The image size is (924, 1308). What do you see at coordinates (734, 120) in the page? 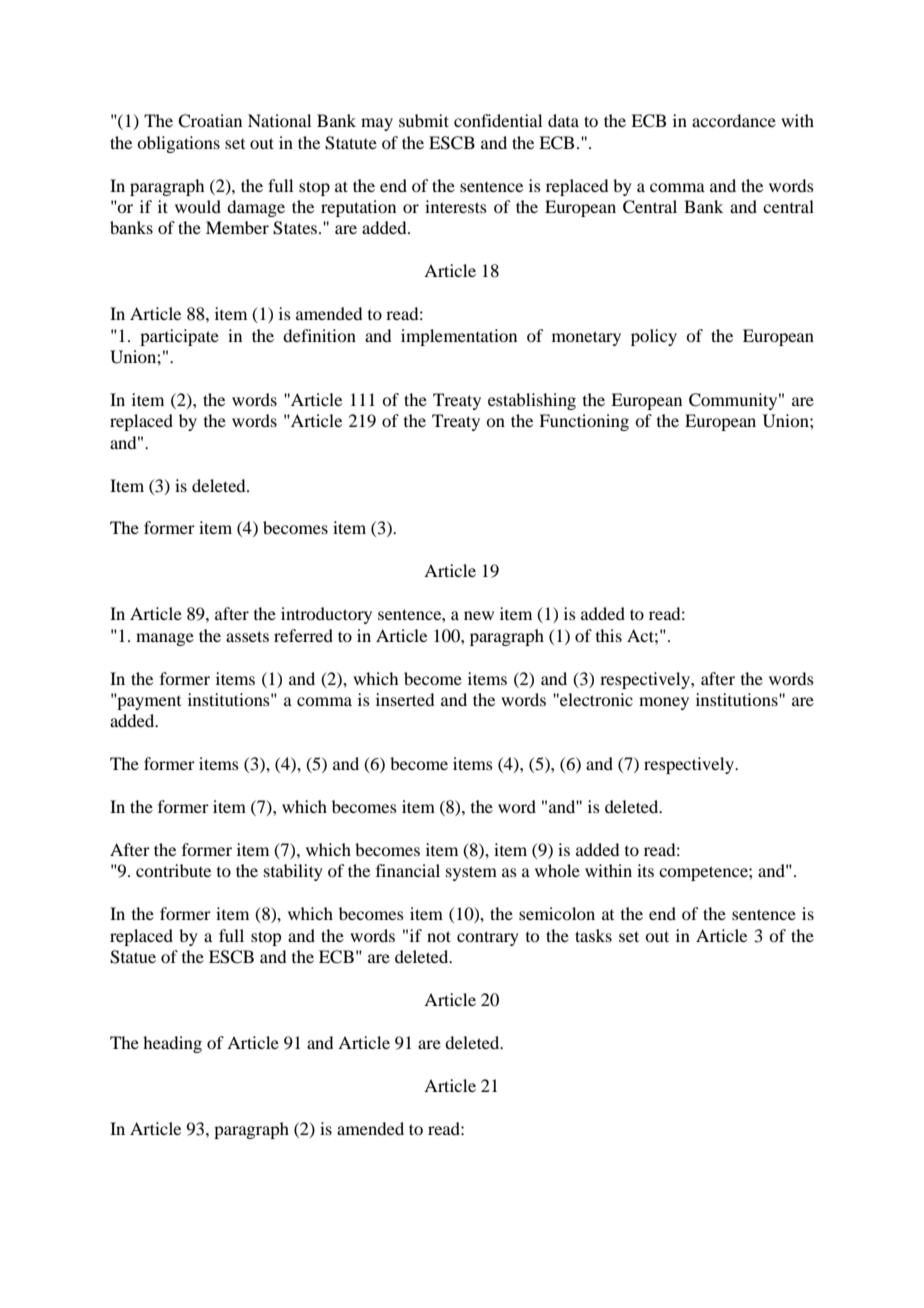
I see `accordance` at bounding box center [734, 120].
